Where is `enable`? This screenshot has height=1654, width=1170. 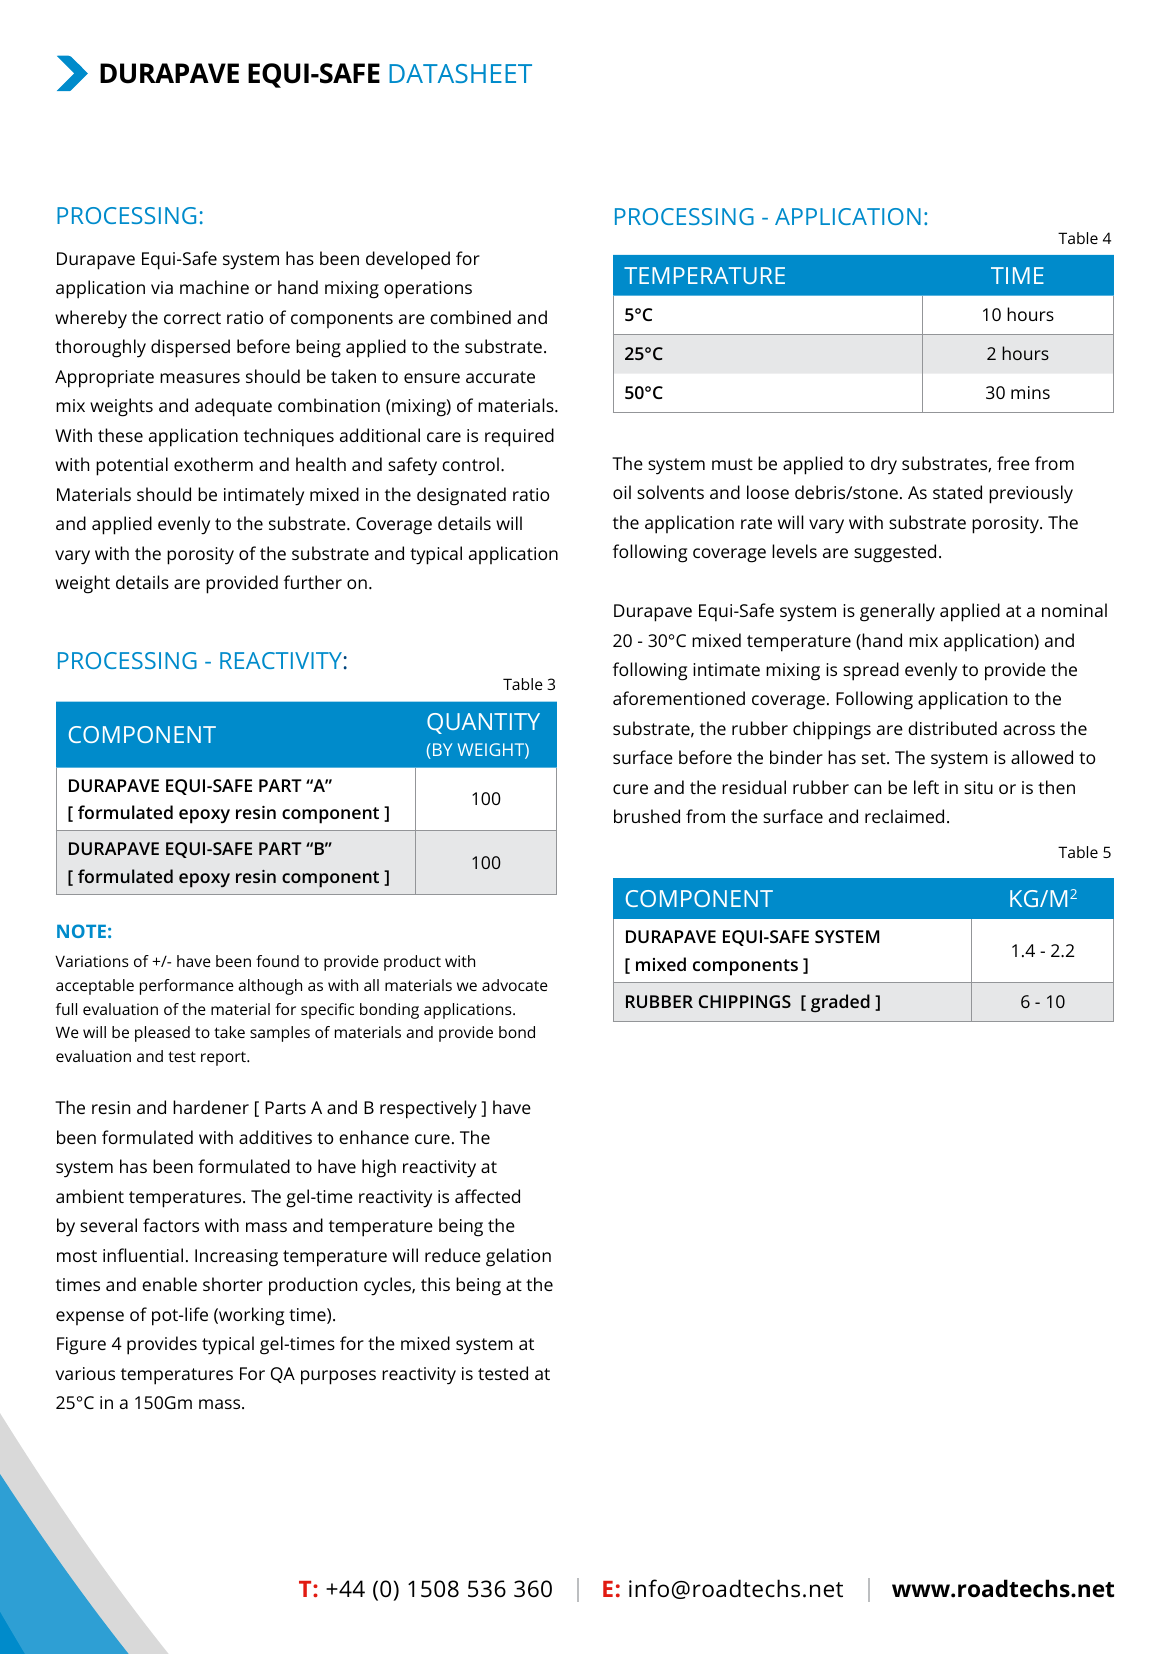
enable is located at coordinates (169, 1284).
